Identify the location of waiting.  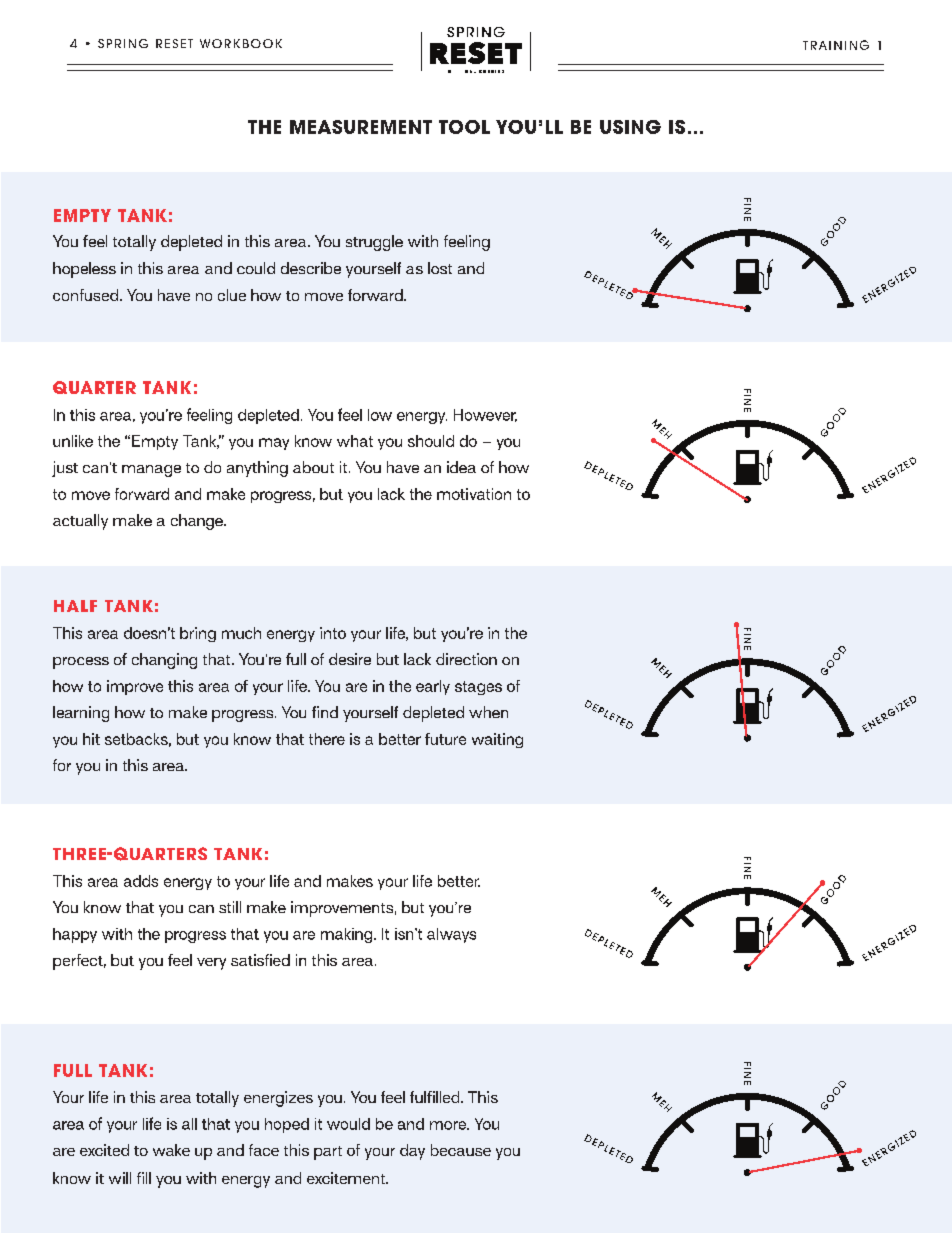
(497, 740).
